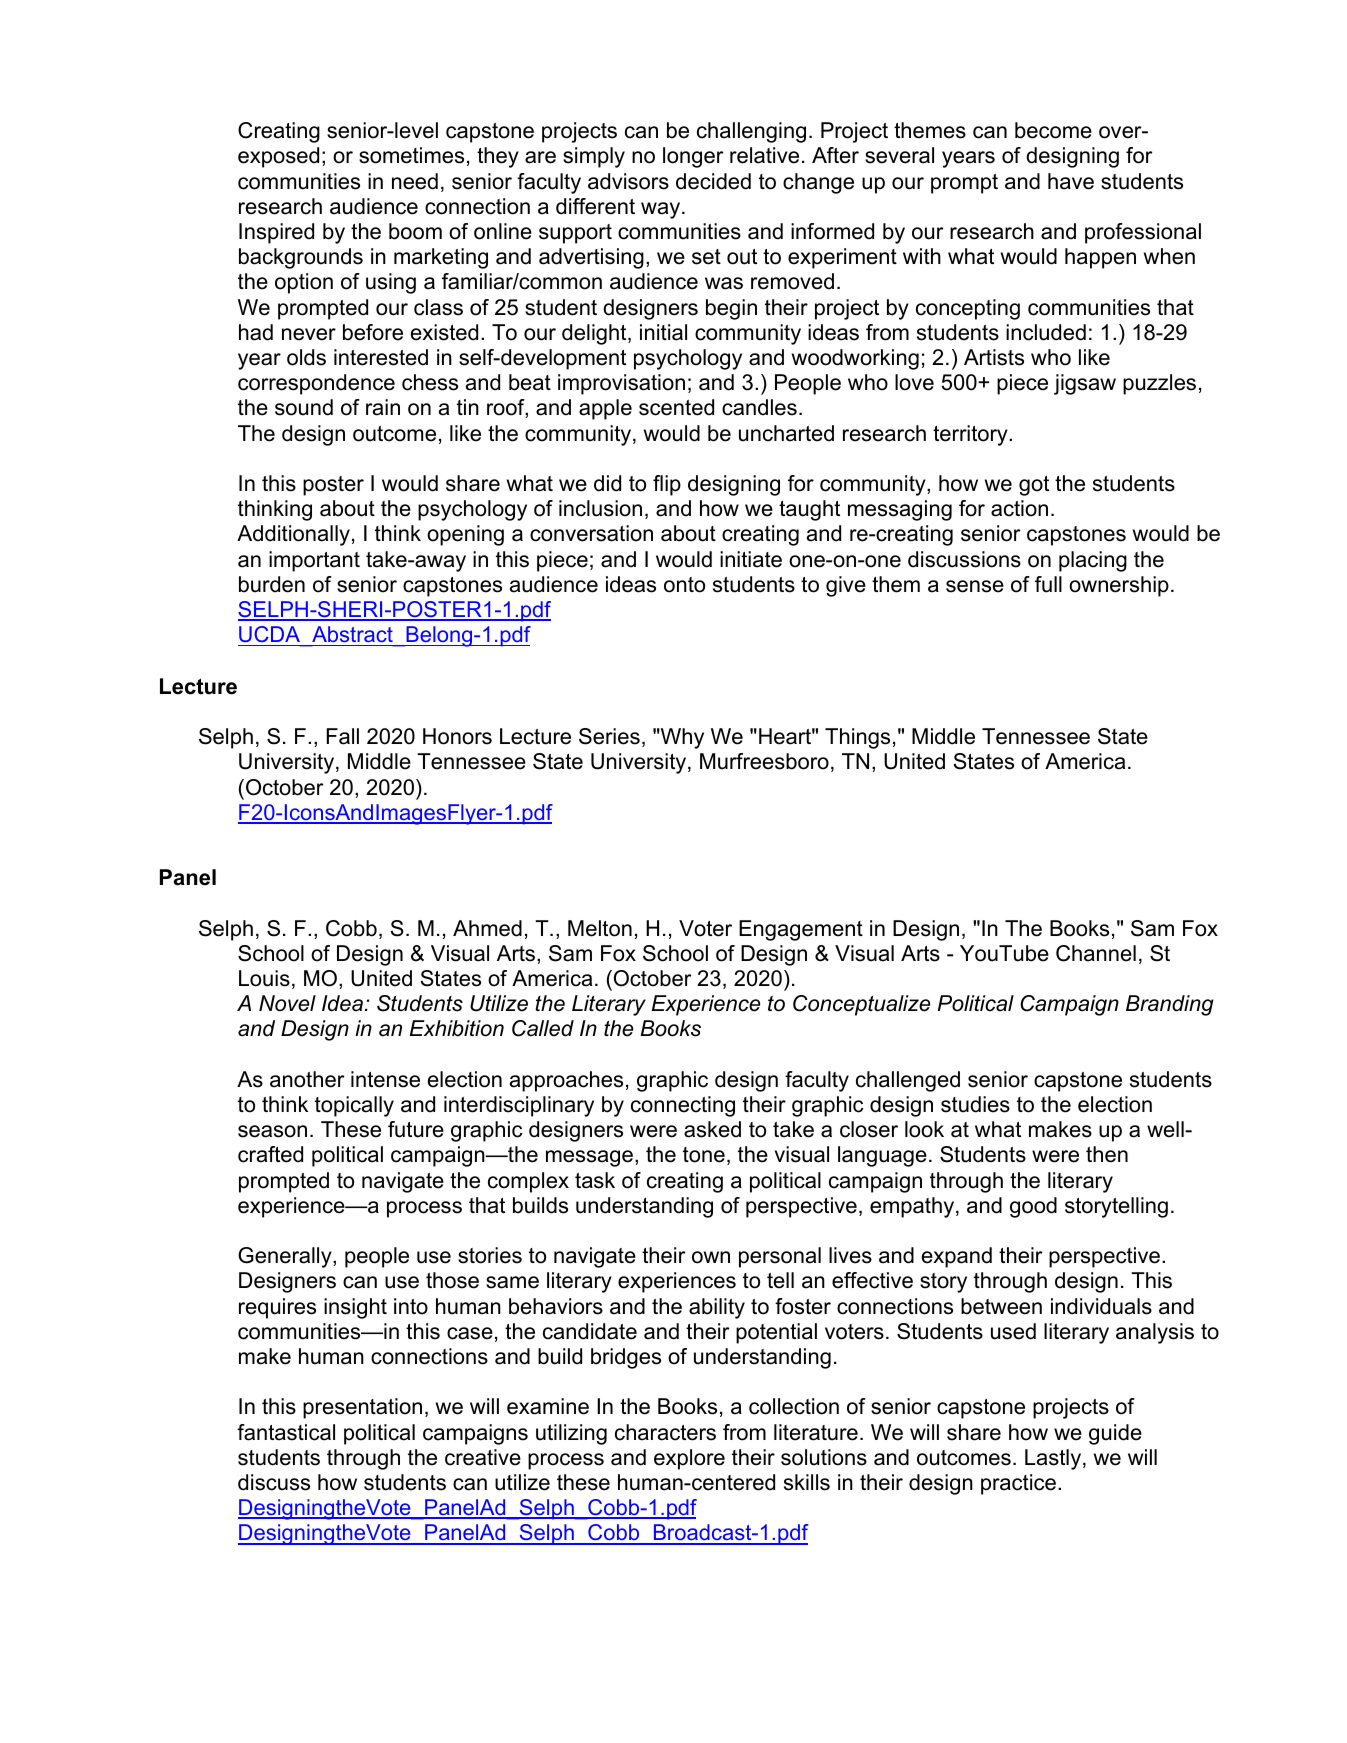  Describe the element at coordinates (411, 155) in the document. I see `sometimes` at that location.
